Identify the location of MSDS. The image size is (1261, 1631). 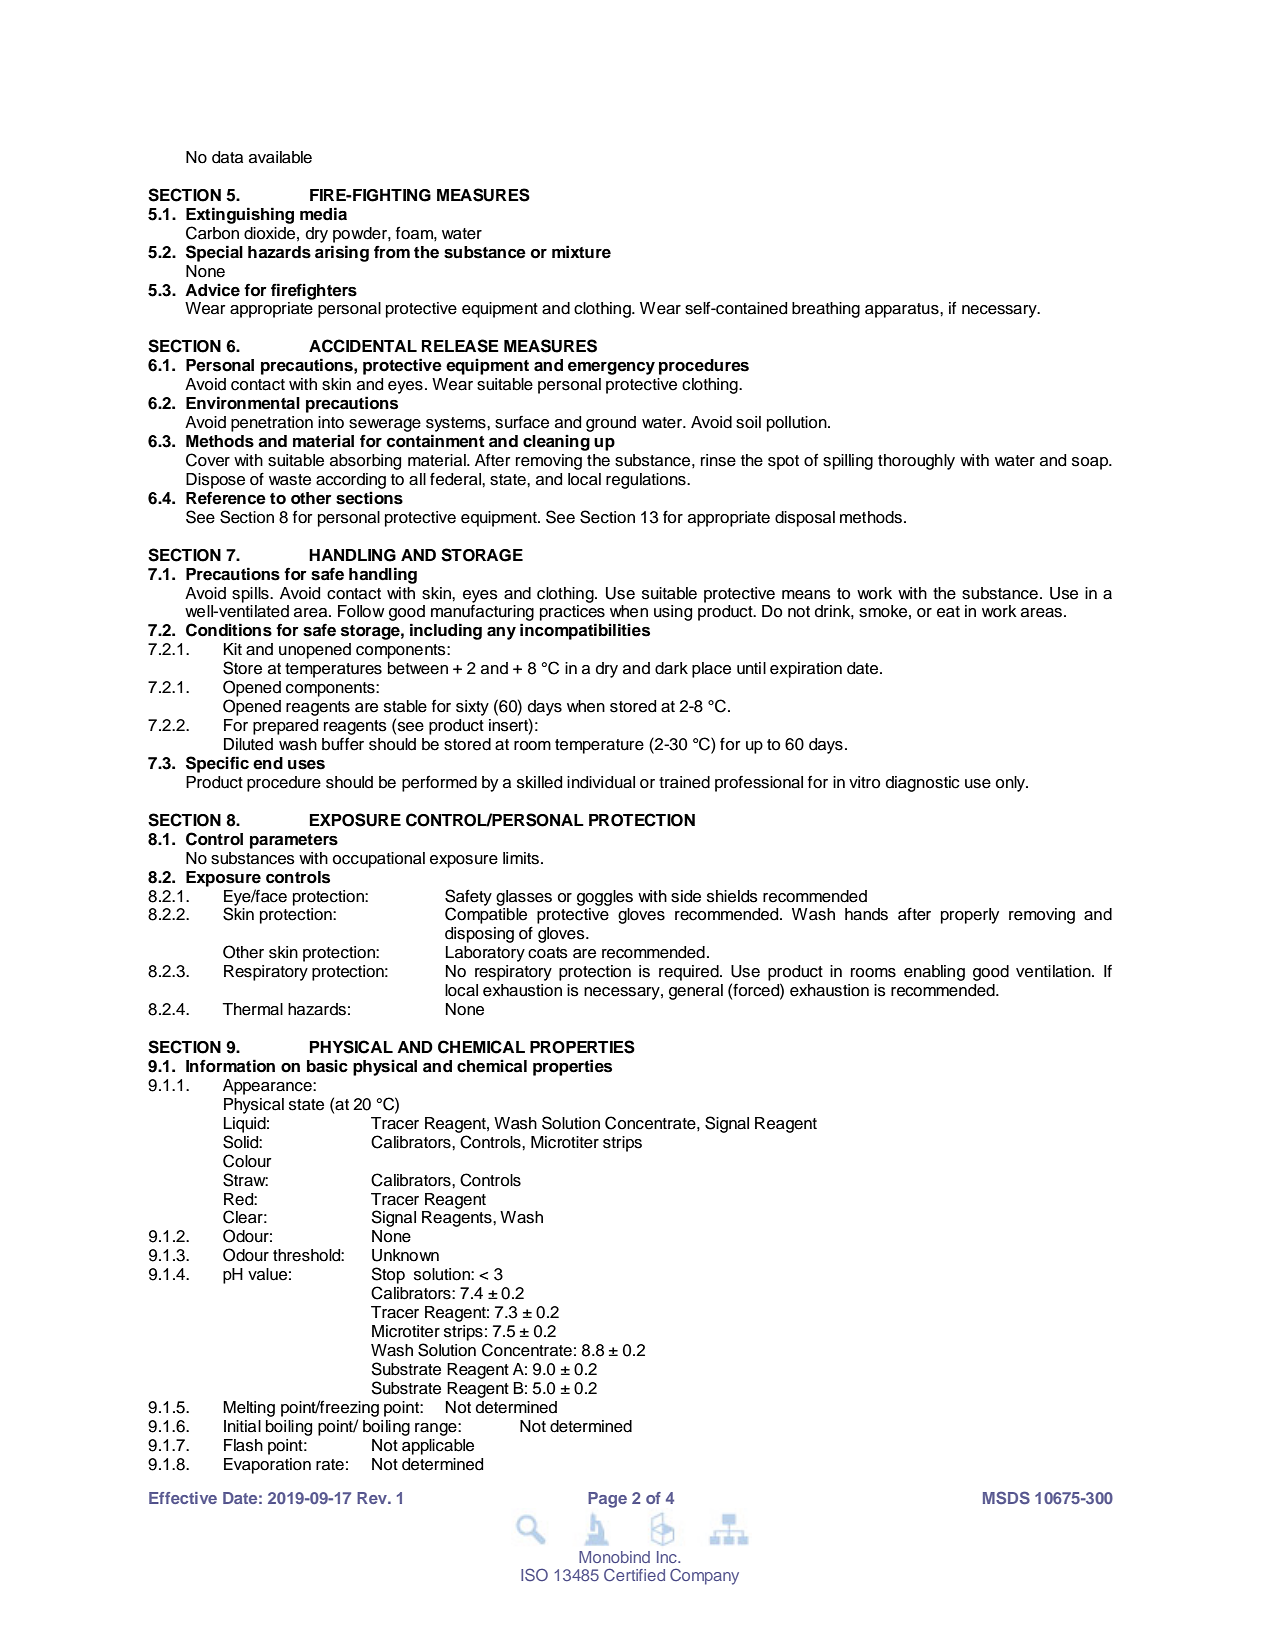
(1006, 1497).
